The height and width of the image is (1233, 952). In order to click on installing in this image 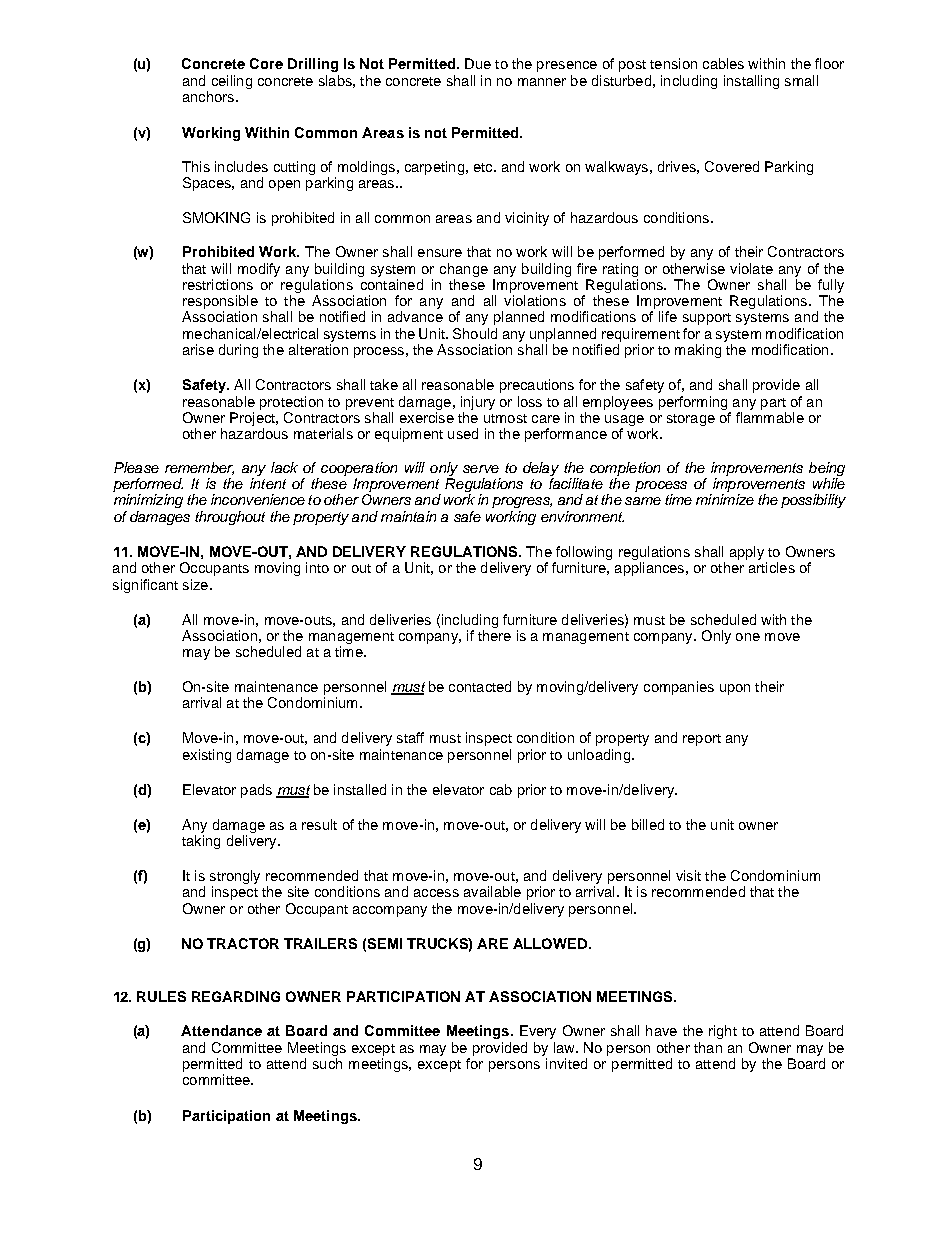, I will do `click(751, 82)`.
